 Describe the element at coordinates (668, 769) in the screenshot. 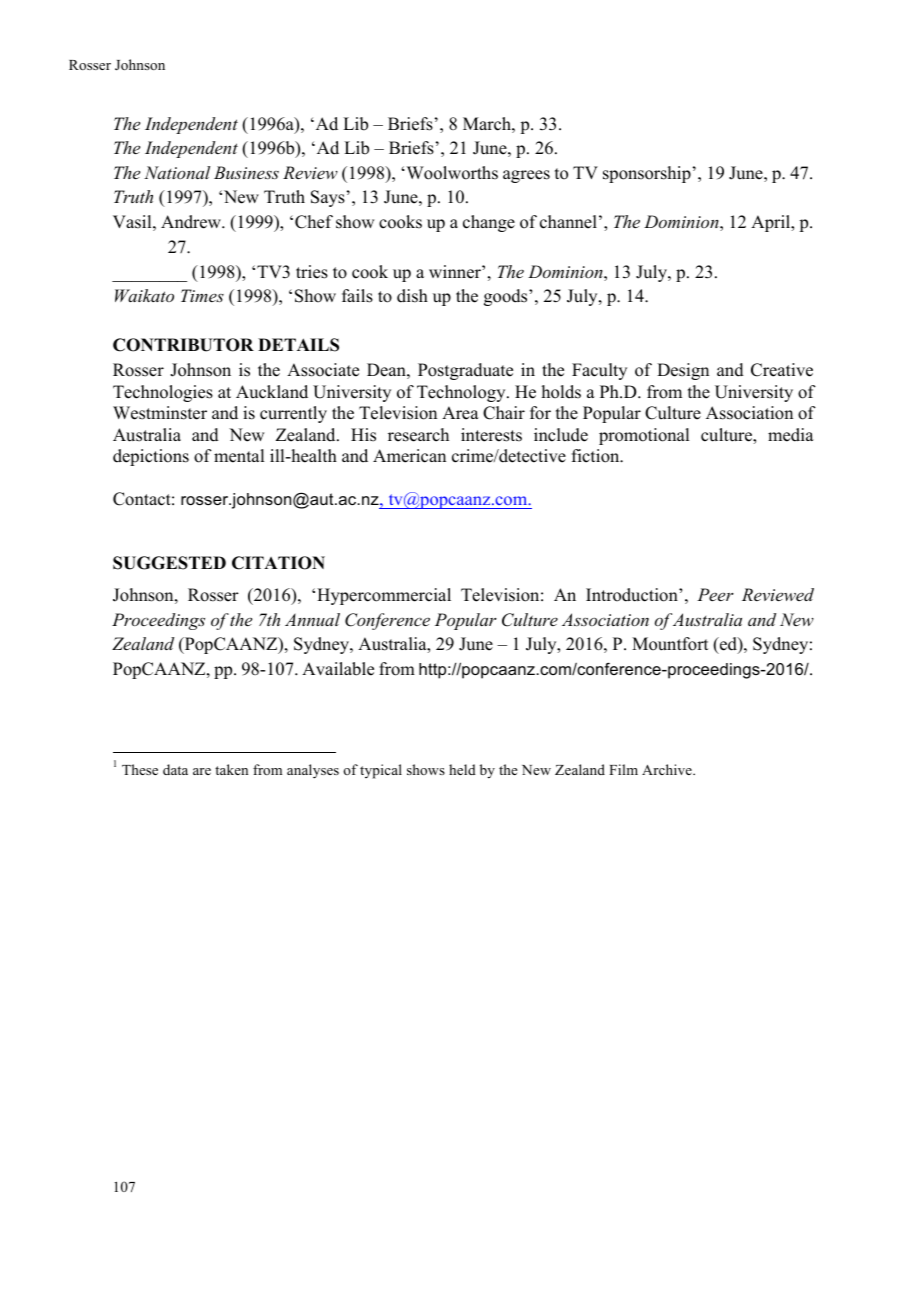

I see `Archive` at that location.
